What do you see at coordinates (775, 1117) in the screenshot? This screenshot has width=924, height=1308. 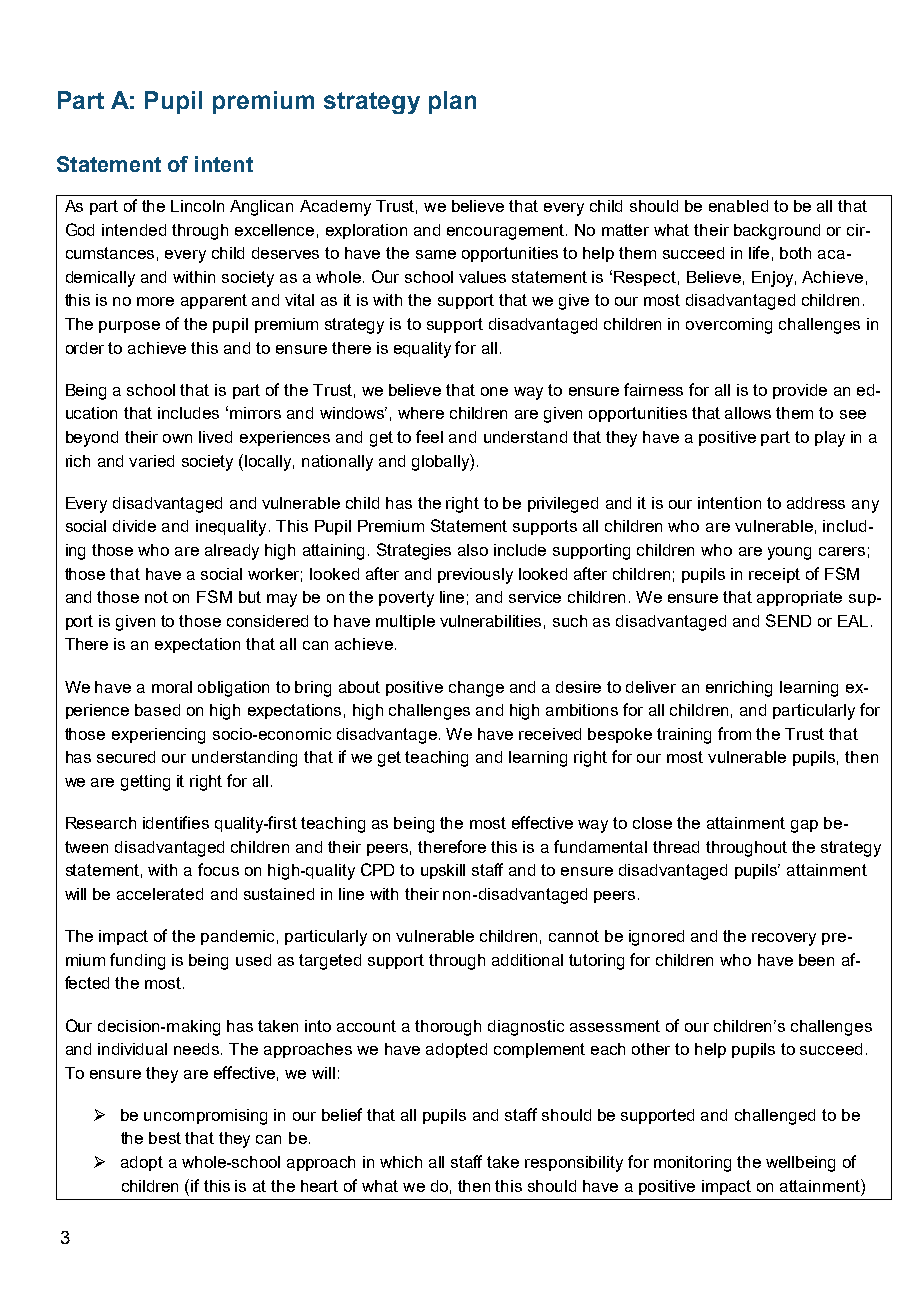 I see `challenged` at bounding box center [775, 1117].
